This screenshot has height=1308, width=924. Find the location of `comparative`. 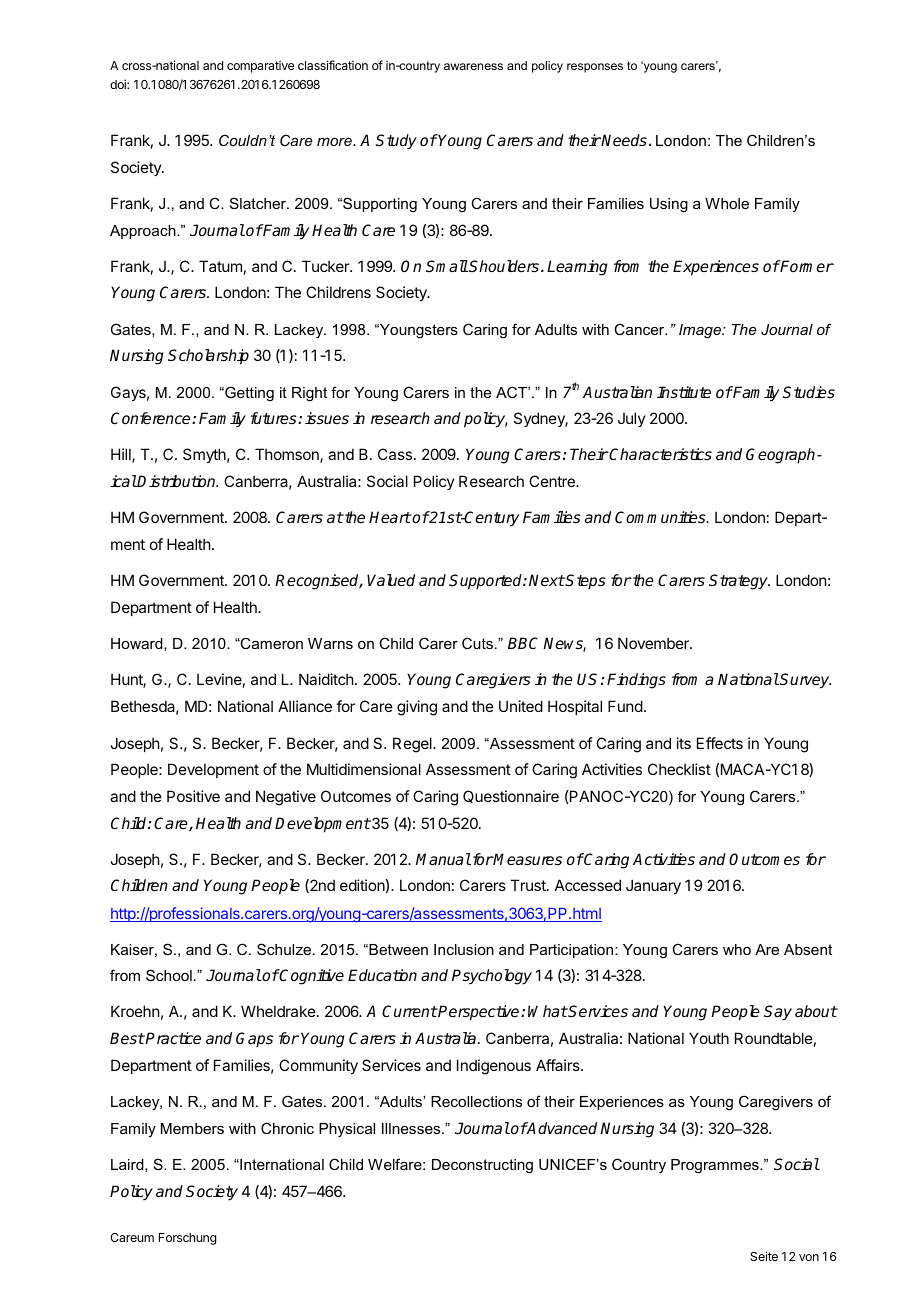

comparative is located at coordinates (260, 67).
